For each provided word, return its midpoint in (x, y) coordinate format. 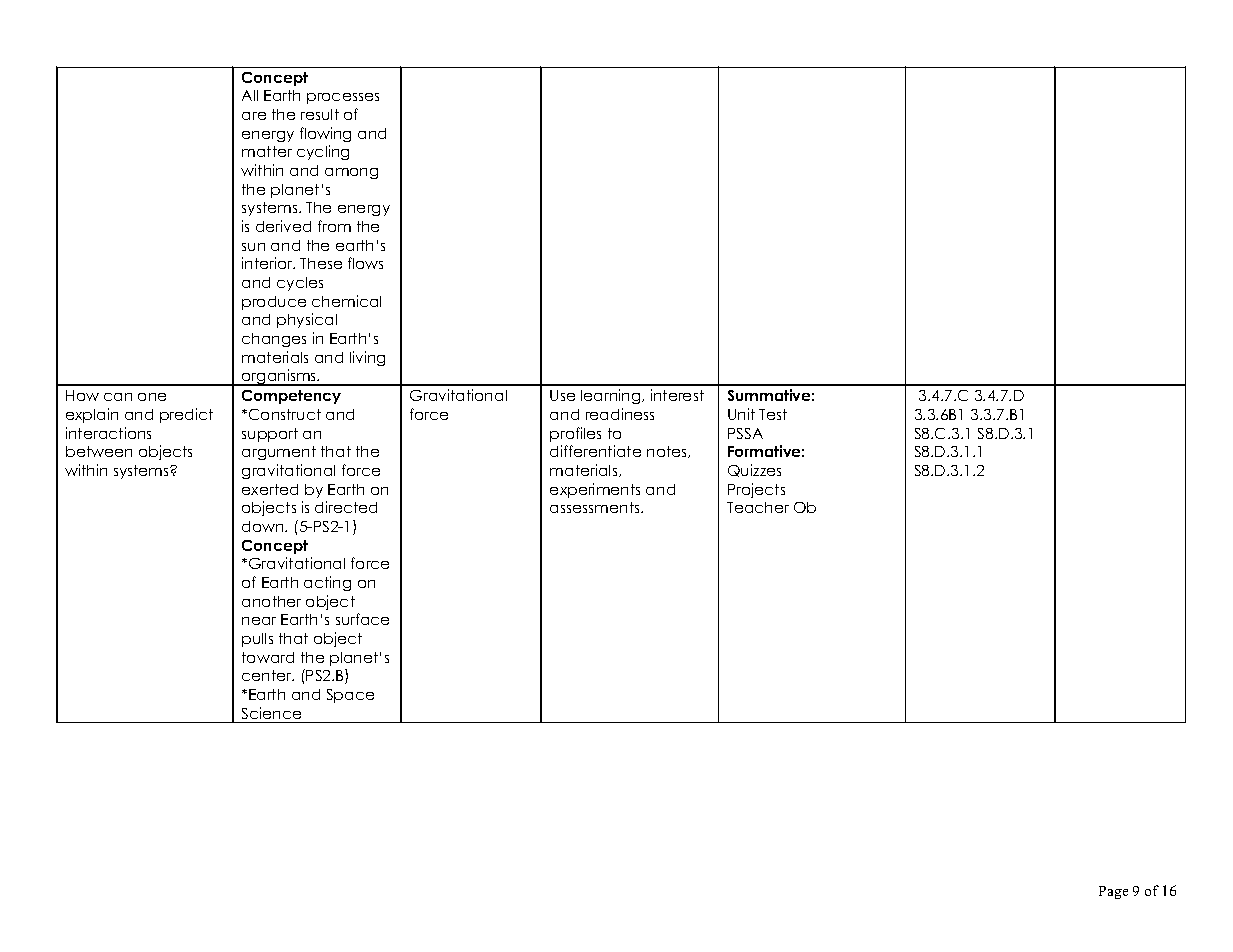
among (351, 173)
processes (343, 98)
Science (271, 713)
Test (773, 414)
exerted (270, 489)
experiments (595, 490)
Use (562, 395)
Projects (756, 490)
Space (350, 696)
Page (1113, 892)
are (254, 116)
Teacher (758, 507)
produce (274, 303)
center (268, 675)
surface (362, 619)
